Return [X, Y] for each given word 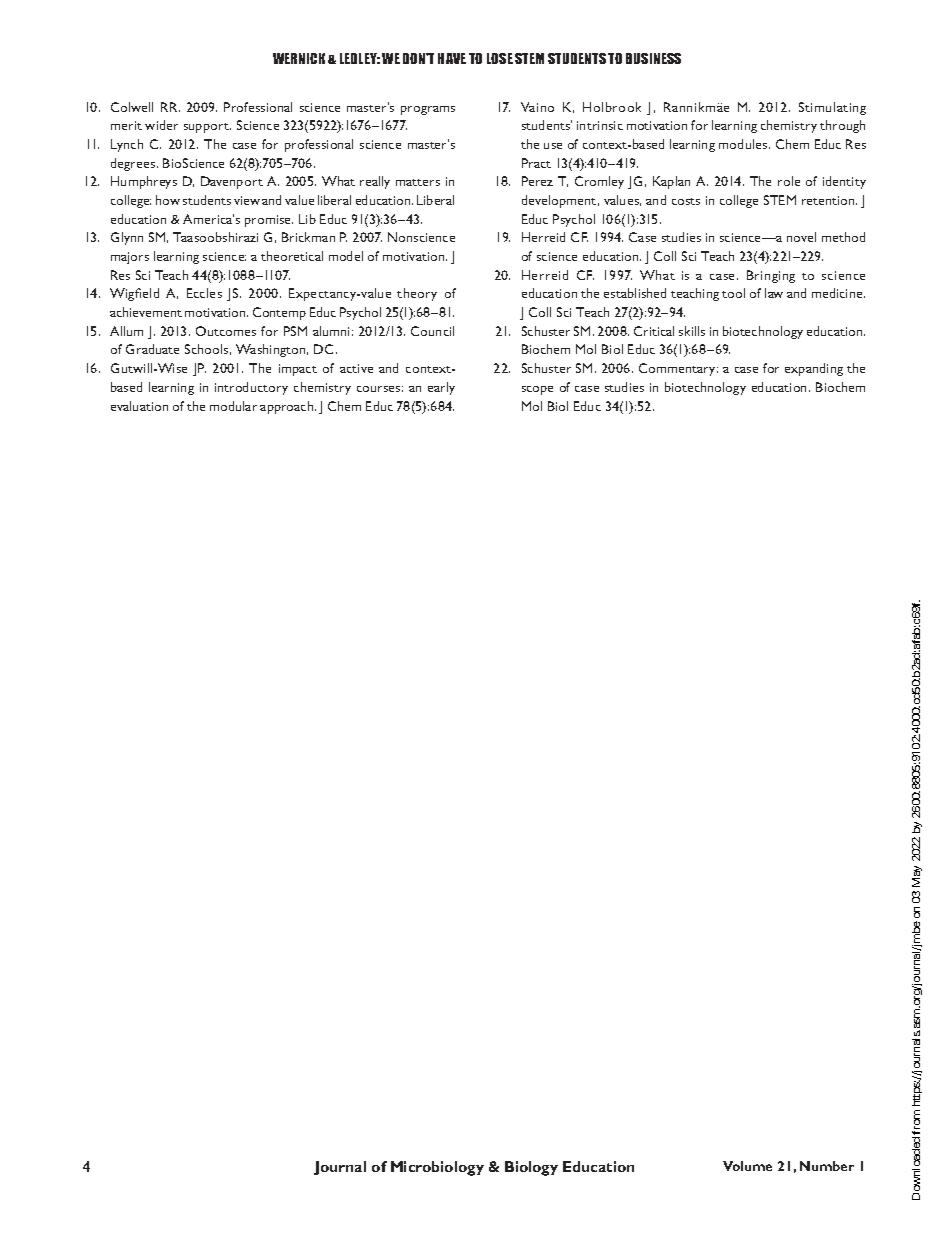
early [441, 388]
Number [827, 1166]
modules [744, 144]
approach [288, 407]
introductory [251, 388]
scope [537, 390]
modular [233, 406]
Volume [747, 1166]
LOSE [500, 58]
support [207, 128]
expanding [814, 369]
